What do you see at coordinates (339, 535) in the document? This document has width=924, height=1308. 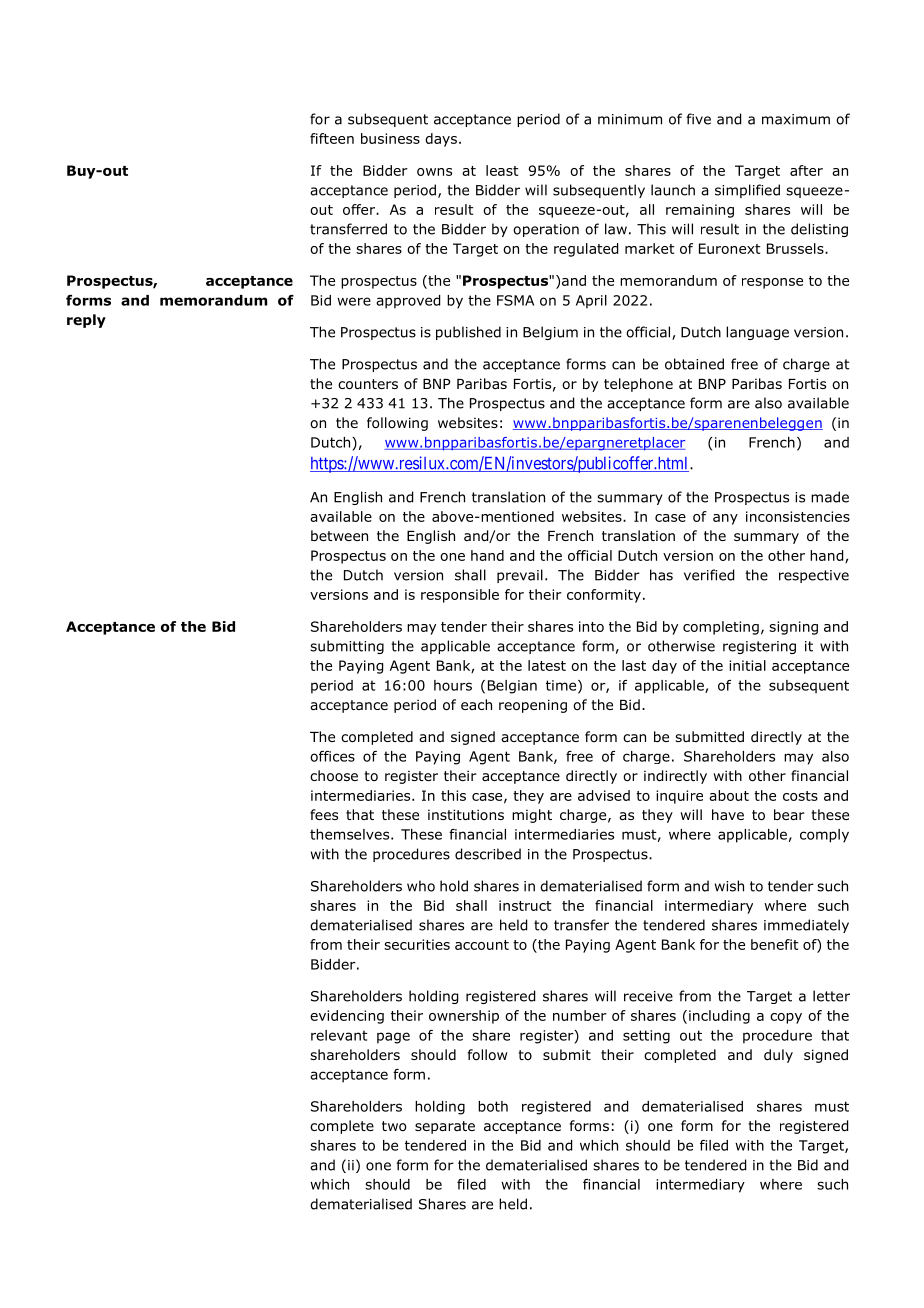 I see `between` at bounding box center [339, 535].
